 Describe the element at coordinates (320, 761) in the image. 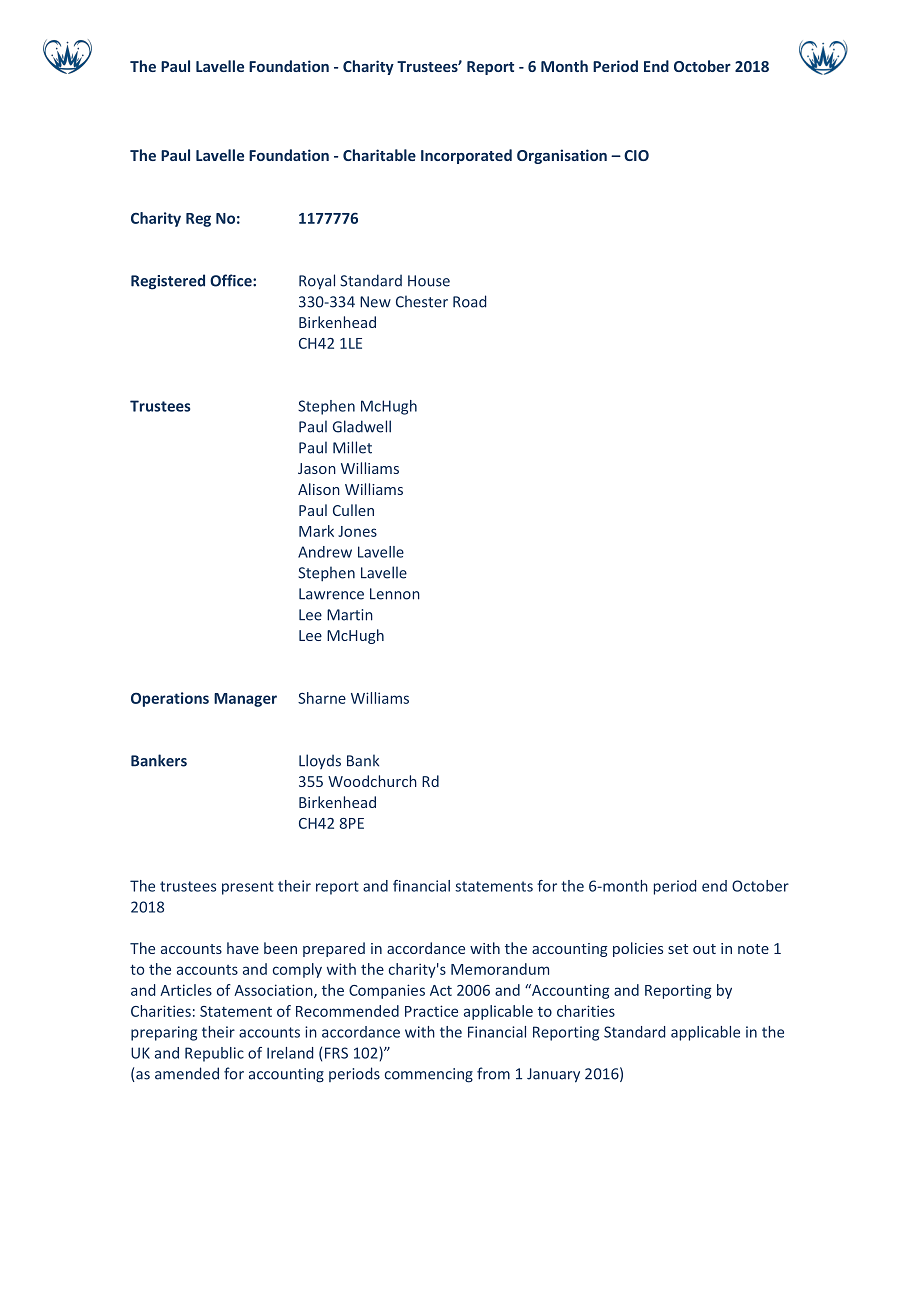

I see `Lloyds` at that location.
